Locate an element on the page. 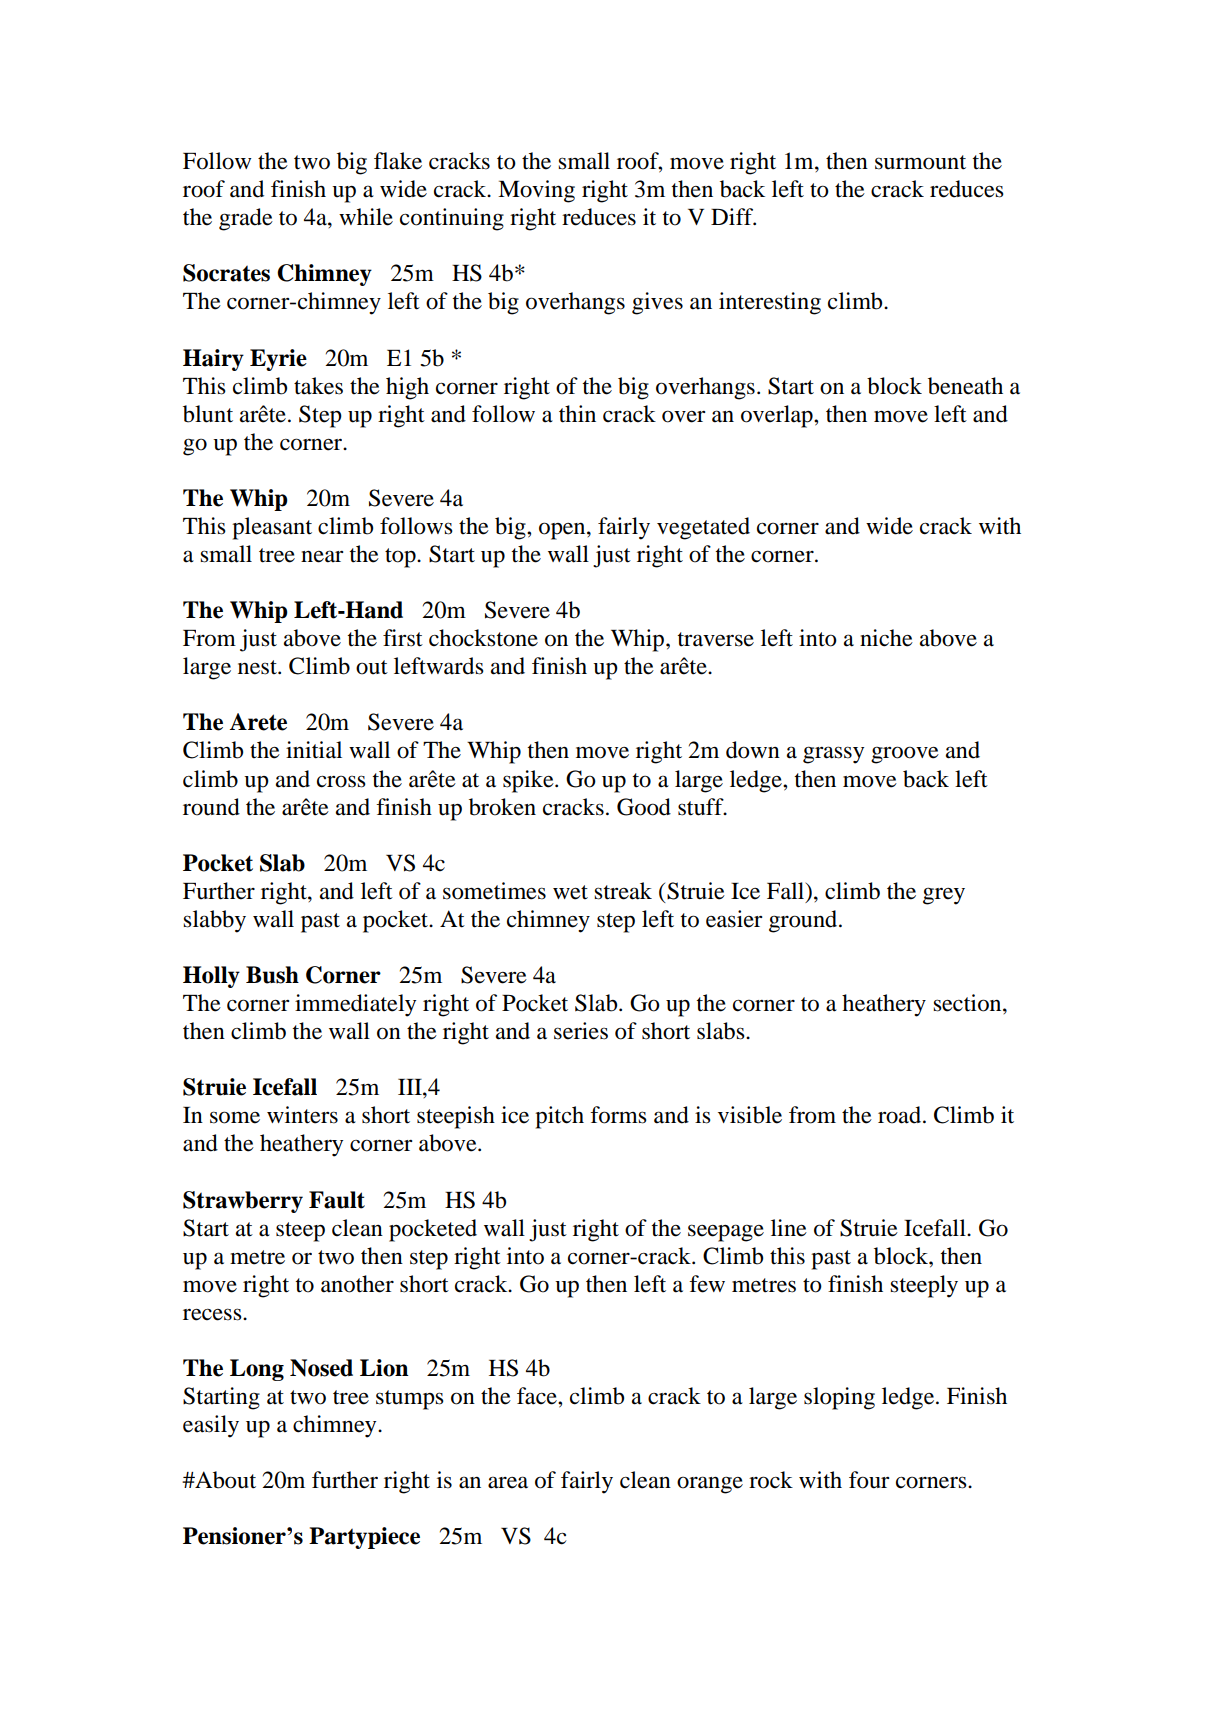 The image size is (1210, 1712). About is located at coordinates (224, 1480).
